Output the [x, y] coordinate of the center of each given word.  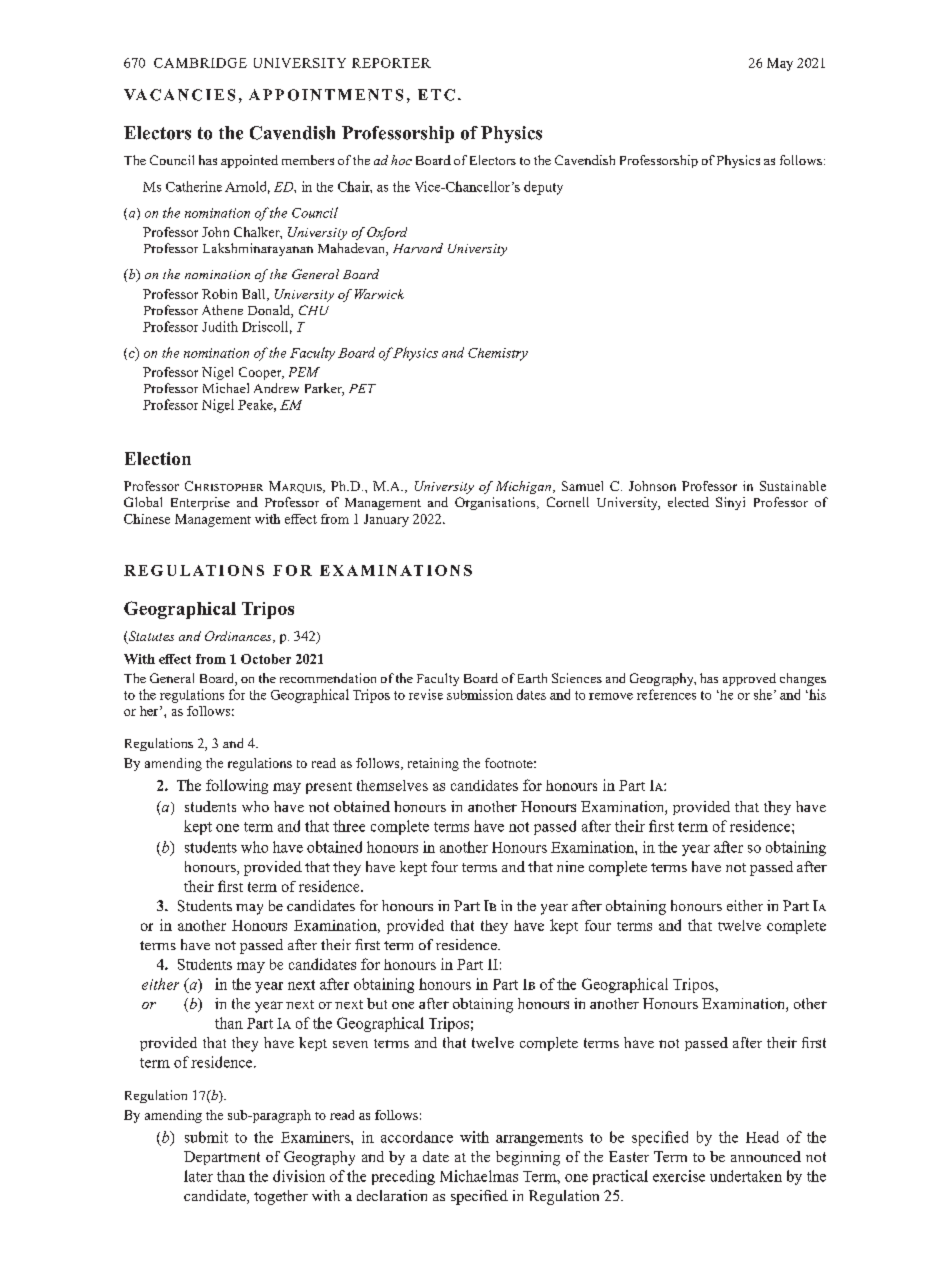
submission [480, 694]
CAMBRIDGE [200, 63]
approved [749, 679]
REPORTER [391, 63]
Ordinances [239, 637]
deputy [543, 188]
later [198, 1176]
